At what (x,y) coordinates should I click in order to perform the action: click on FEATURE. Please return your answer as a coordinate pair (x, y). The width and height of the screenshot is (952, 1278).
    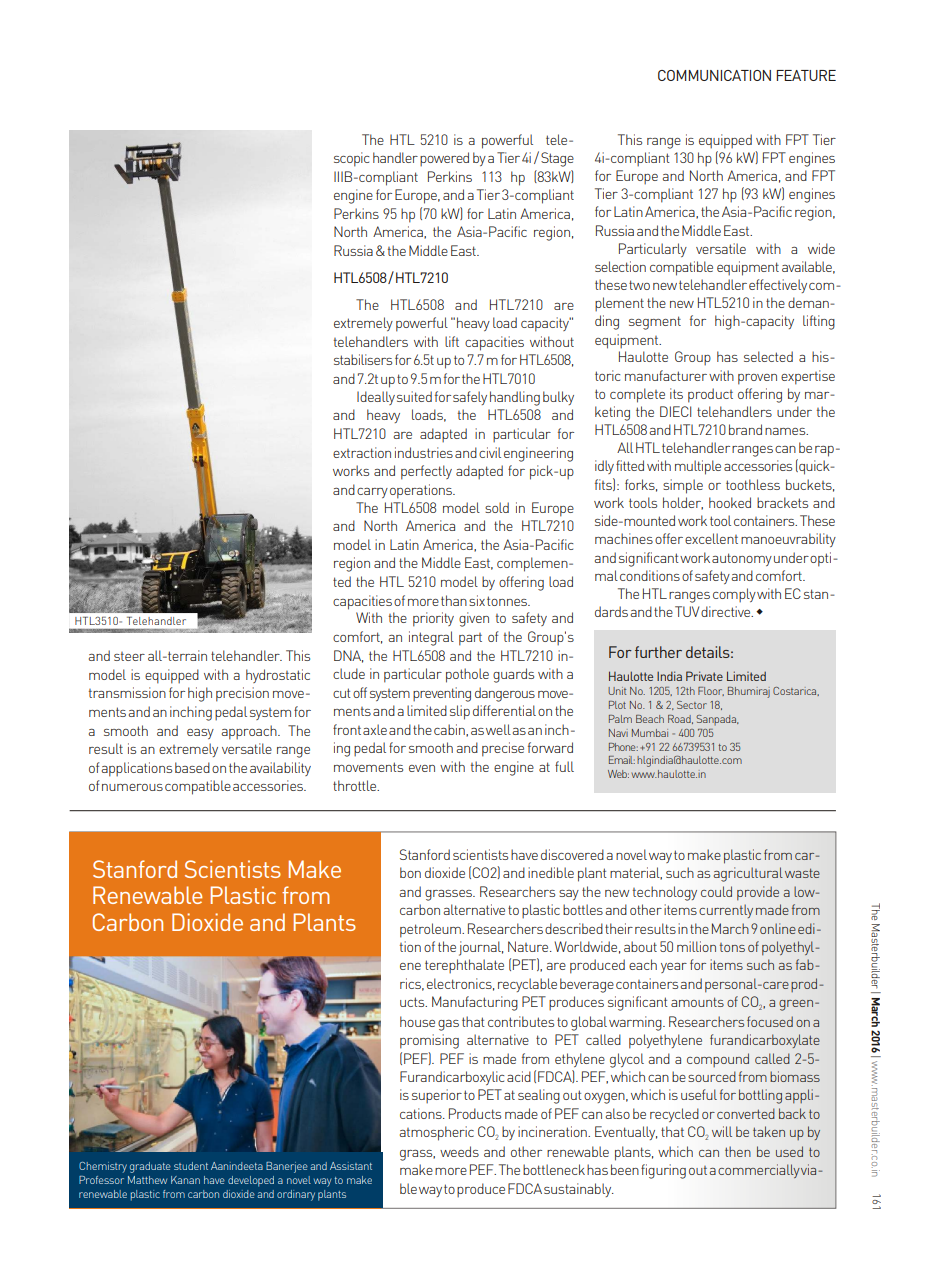
    Looking at the image, I should click on (806, 75).
